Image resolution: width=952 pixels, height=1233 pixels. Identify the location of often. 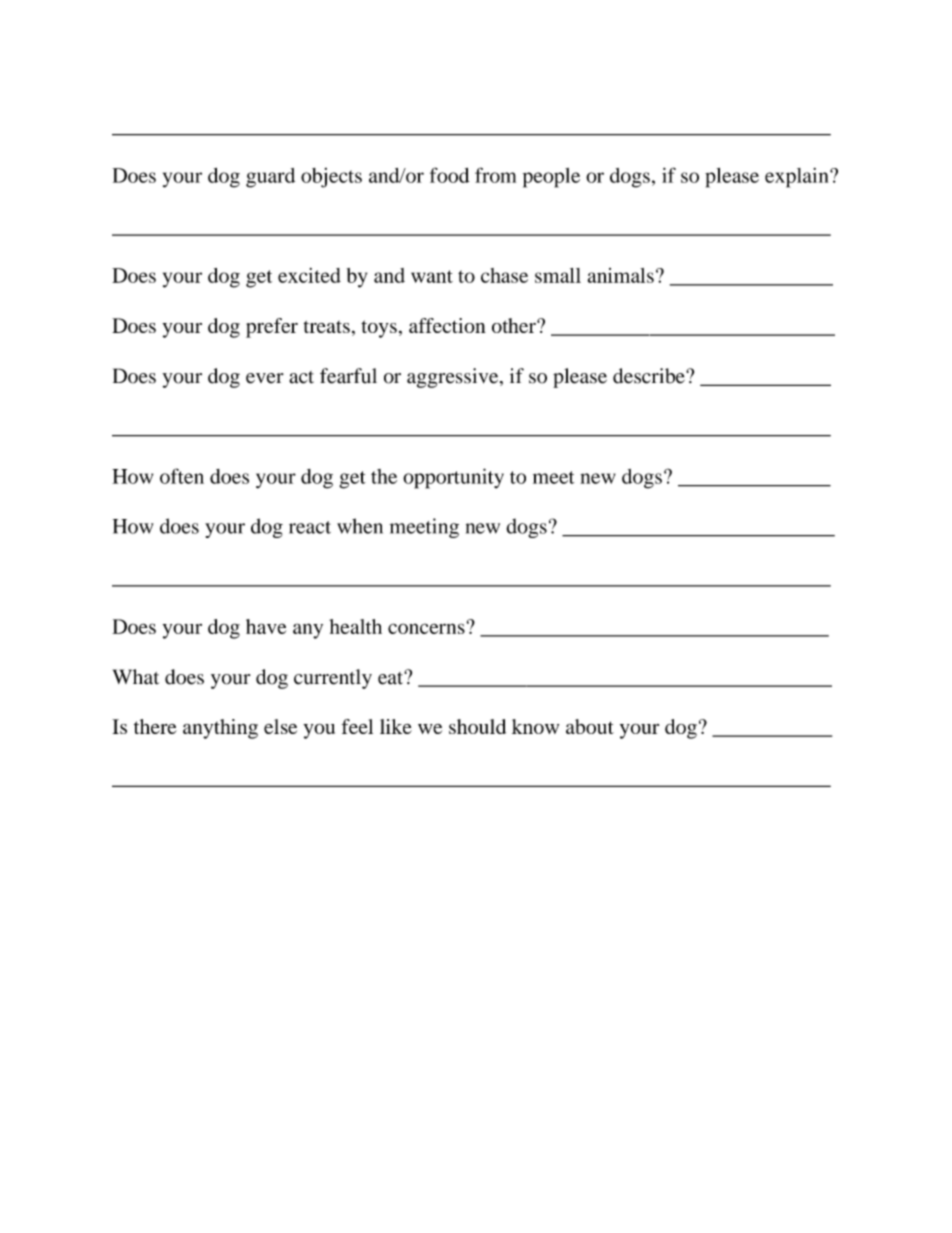
(182, 476).
